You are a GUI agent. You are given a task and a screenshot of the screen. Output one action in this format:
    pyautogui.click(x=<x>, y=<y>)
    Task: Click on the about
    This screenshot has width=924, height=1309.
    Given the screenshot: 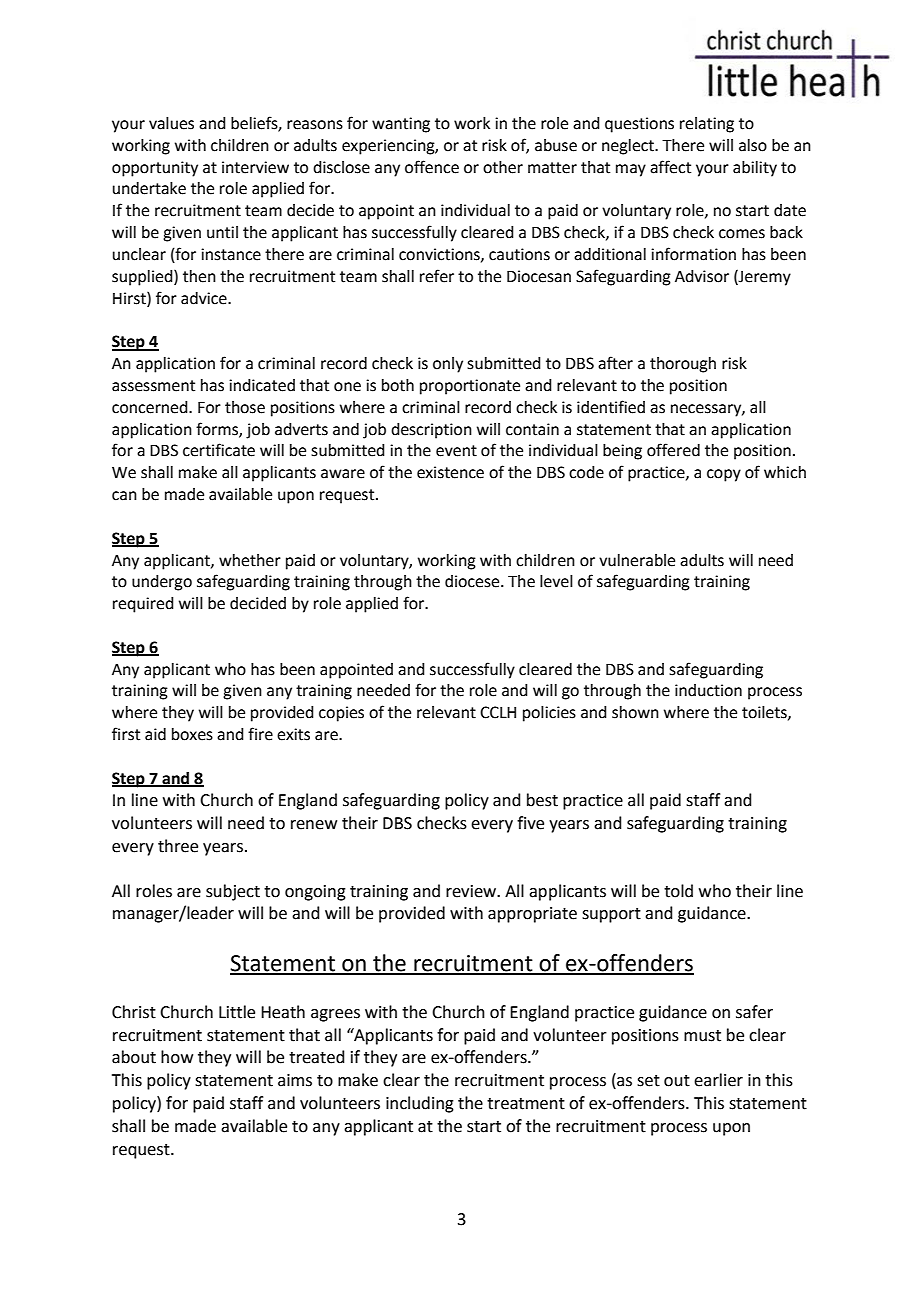 What is the action you would take?
    pyautogui.click(x=134, y=1057)
